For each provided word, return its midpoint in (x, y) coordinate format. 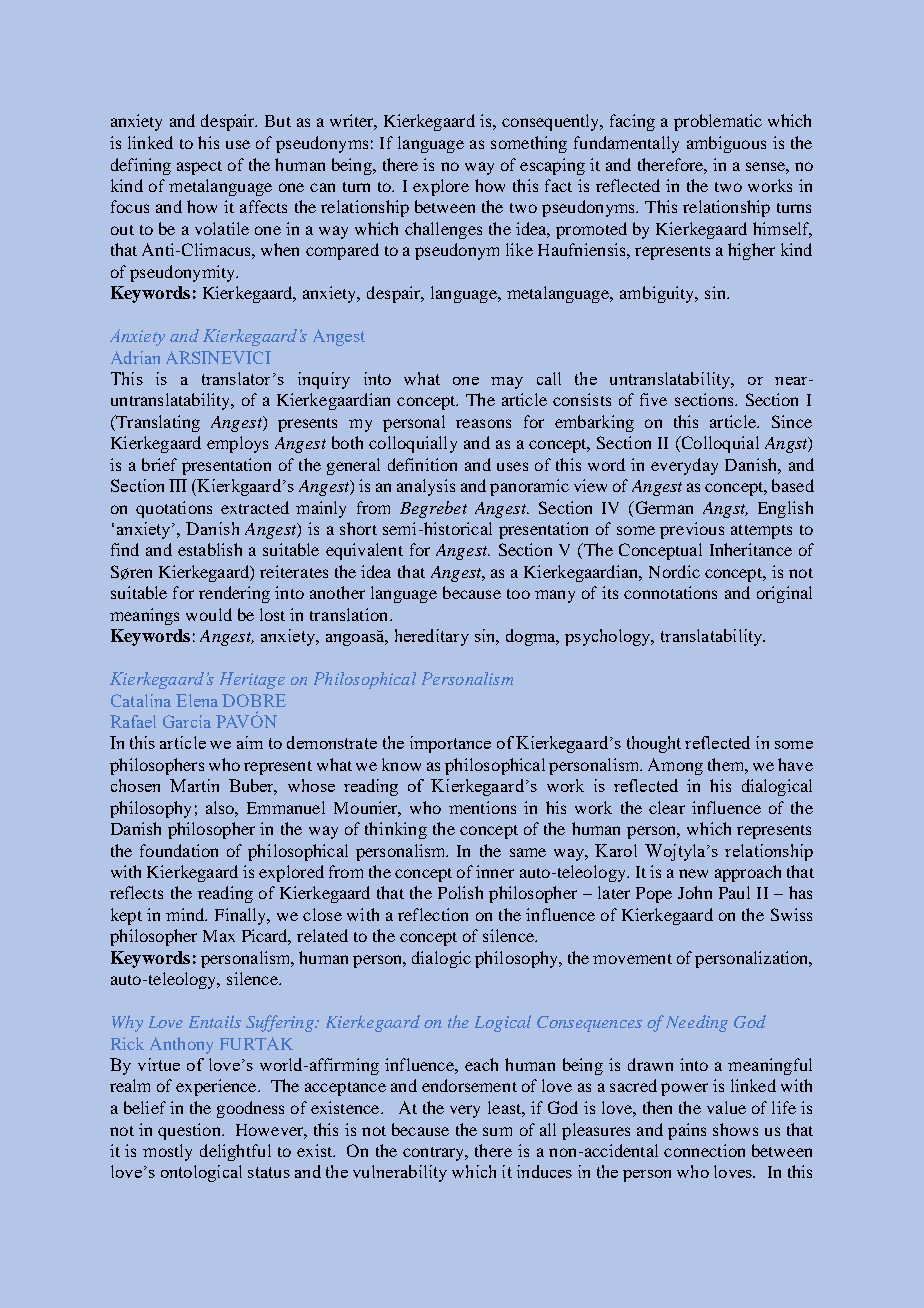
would (209, 614)
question (190, 1131)
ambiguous (726, 144)
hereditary (432, 637)
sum (497, 1131)
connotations (670, 592)
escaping (552, 166)
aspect (199, 168)
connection (704, 1150)
